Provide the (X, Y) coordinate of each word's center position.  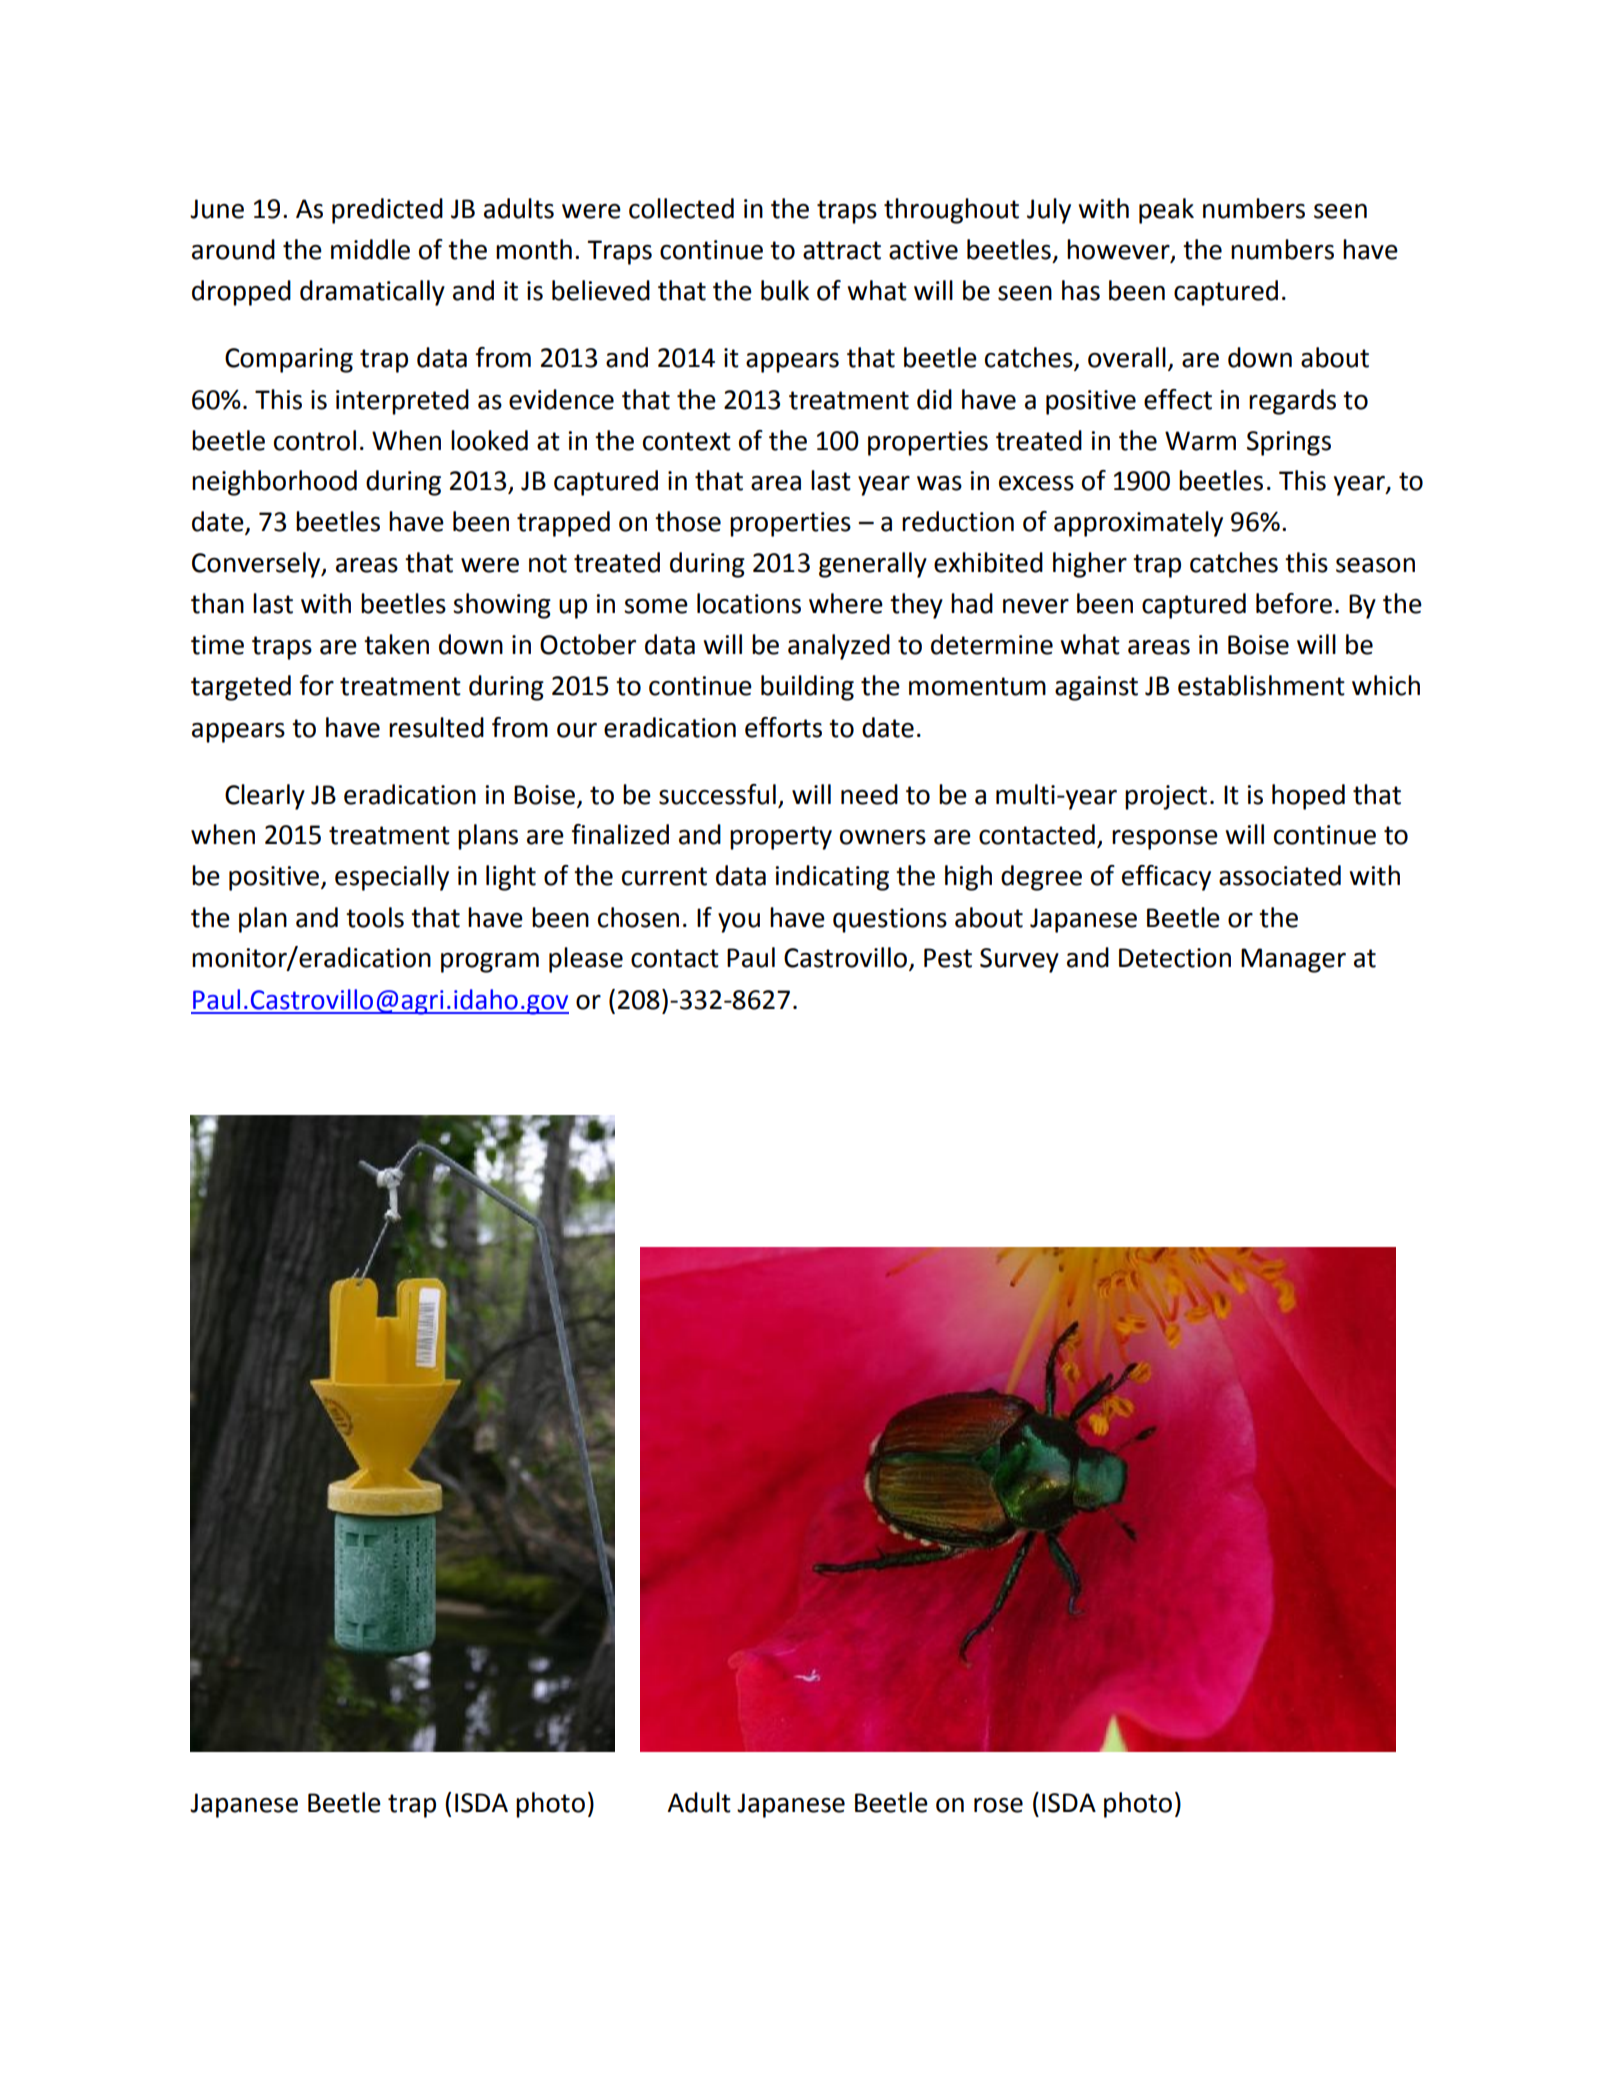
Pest (948, 958)
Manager (1293, 960)
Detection (1175, 958)
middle (370, 249)
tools (375, 917)
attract (842, 250)
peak (1166, 211)
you (739, 923)
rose (998, 1805)
